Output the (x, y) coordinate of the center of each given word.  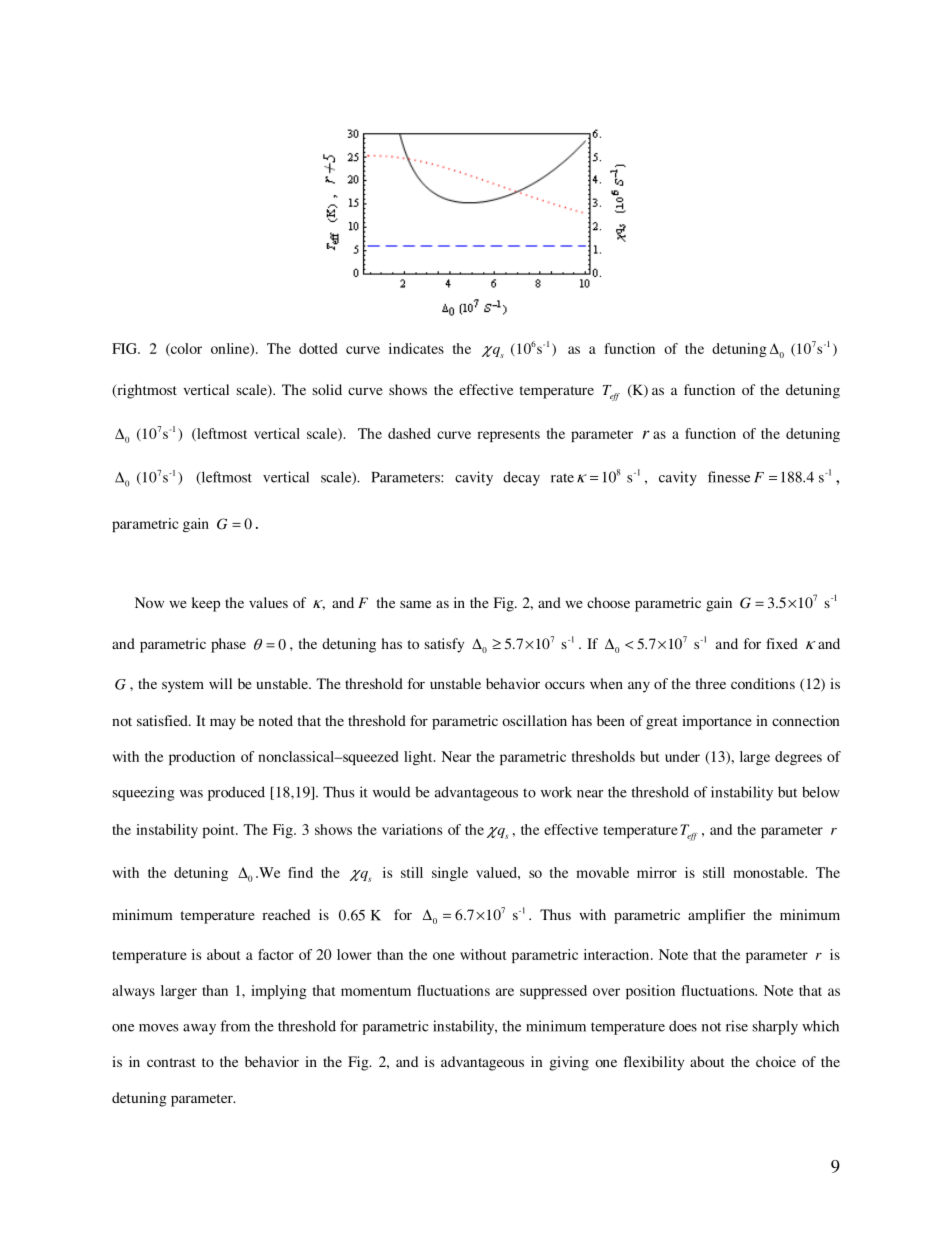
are (505, 992)
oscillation (534, 720)
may (223, 724)
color (185, 349)
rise (737, 1026)
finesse (729, 477)
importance (717, 722)
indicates (416, 348)
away (199, 1029)
